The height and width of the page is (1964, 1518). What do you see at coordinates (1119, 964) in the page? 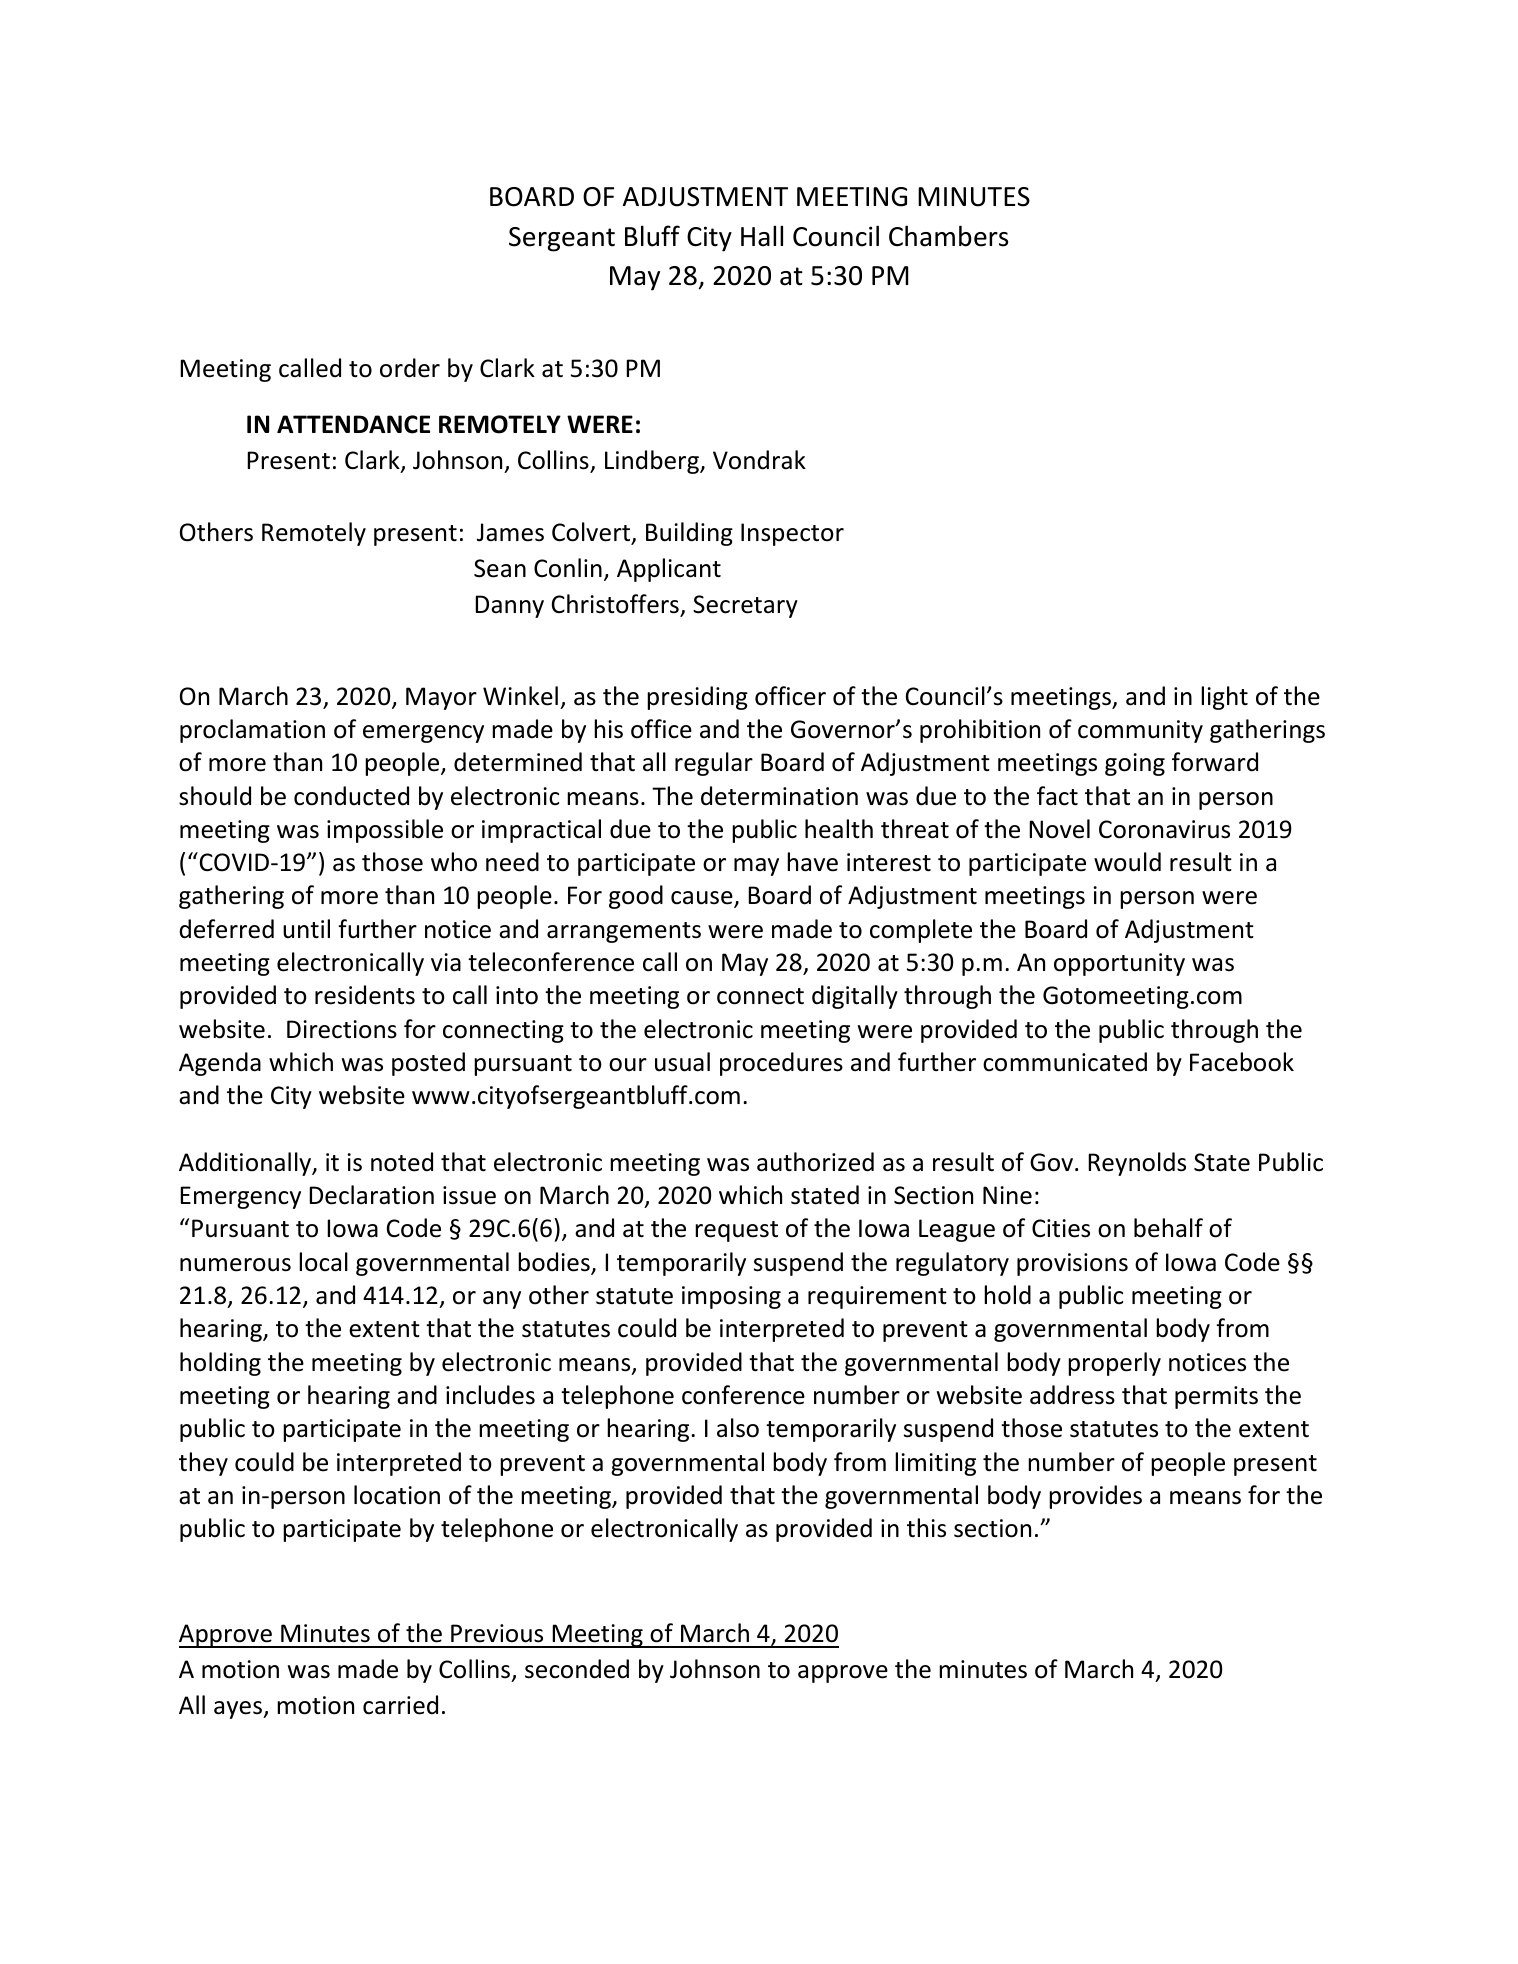
I see `opportunity` at bounding box center [1119, 964].
